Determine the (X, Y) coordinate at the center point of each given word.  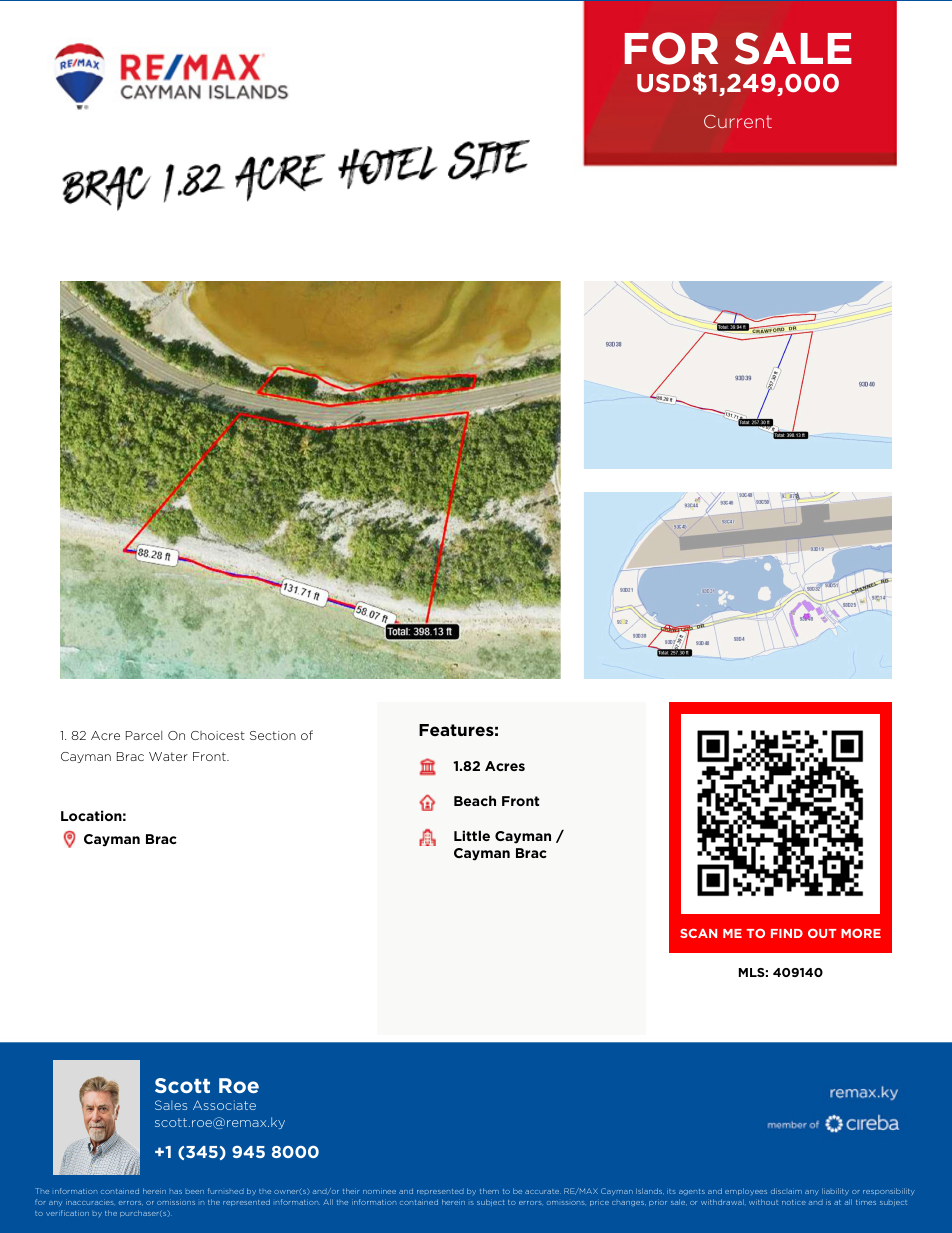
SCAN (698, 933)
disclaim (786, 1191)
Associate (224, 1105)
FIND (787, 933)
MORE (861, 933)
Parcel (144, 735)
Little (472, 835)
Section (273, 735)
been (195, 1192)
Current (738, 121)
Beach (475, 800)
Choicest (218, 735)
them (489, 1191)
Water (168, 756)
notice (794, 1202)
